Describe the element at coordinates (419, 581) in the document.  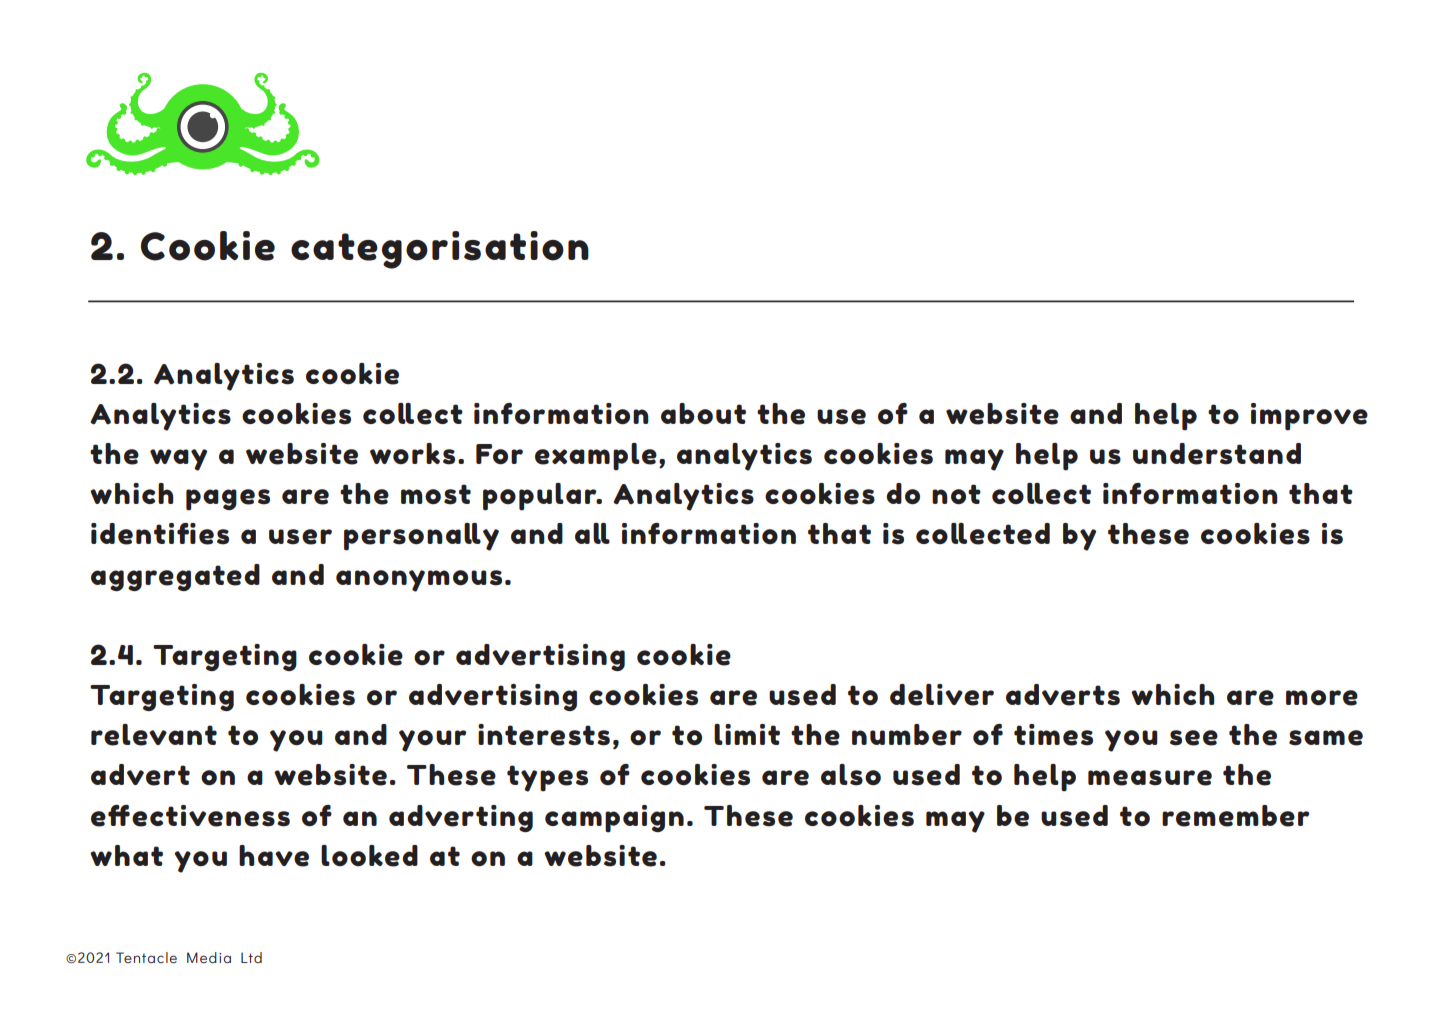
I see `anonymous` at that location.
